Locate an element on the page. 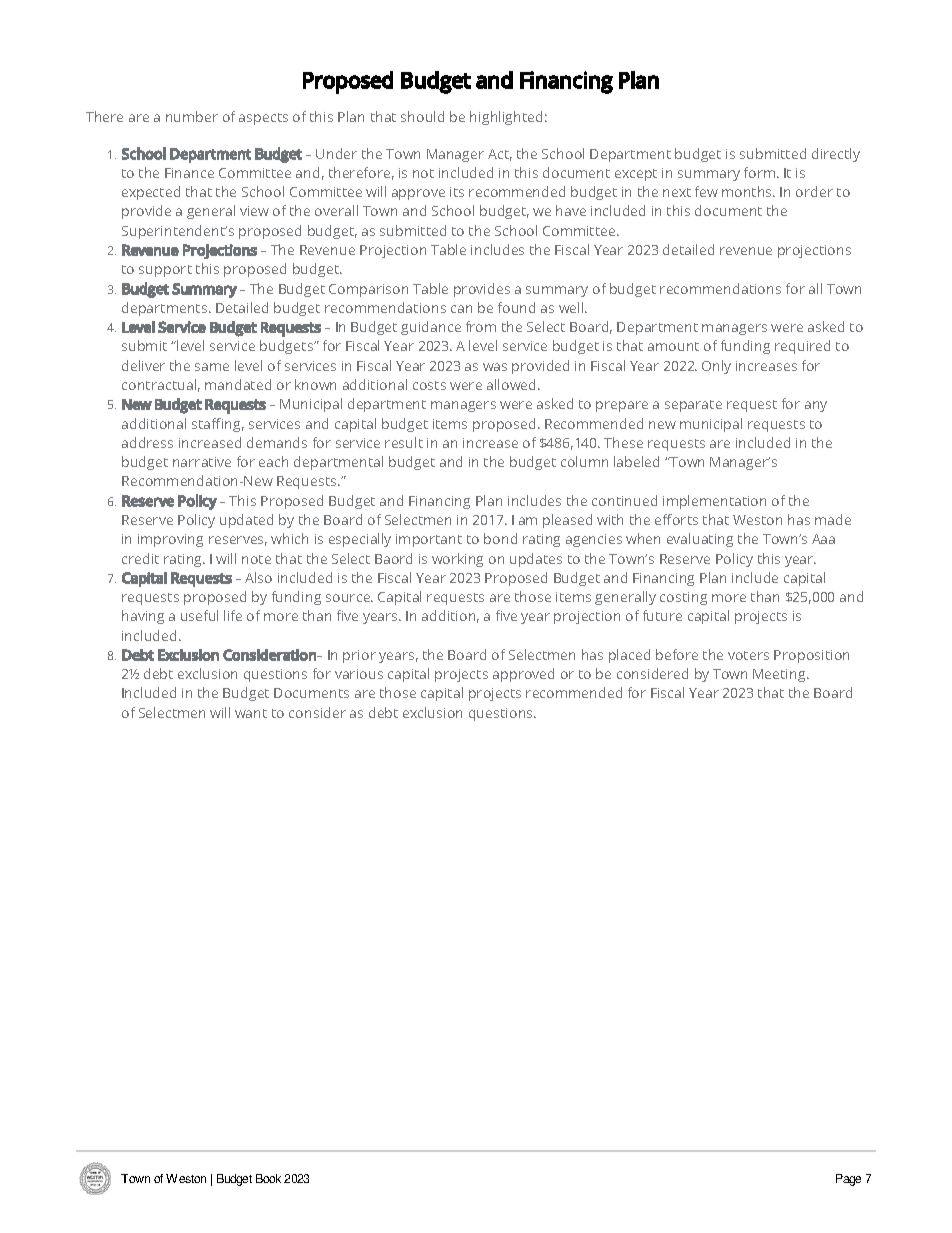 Image resolution: width=952 pixels, height=1233 pixels. Meeting is located at coordinates (780, 675).
